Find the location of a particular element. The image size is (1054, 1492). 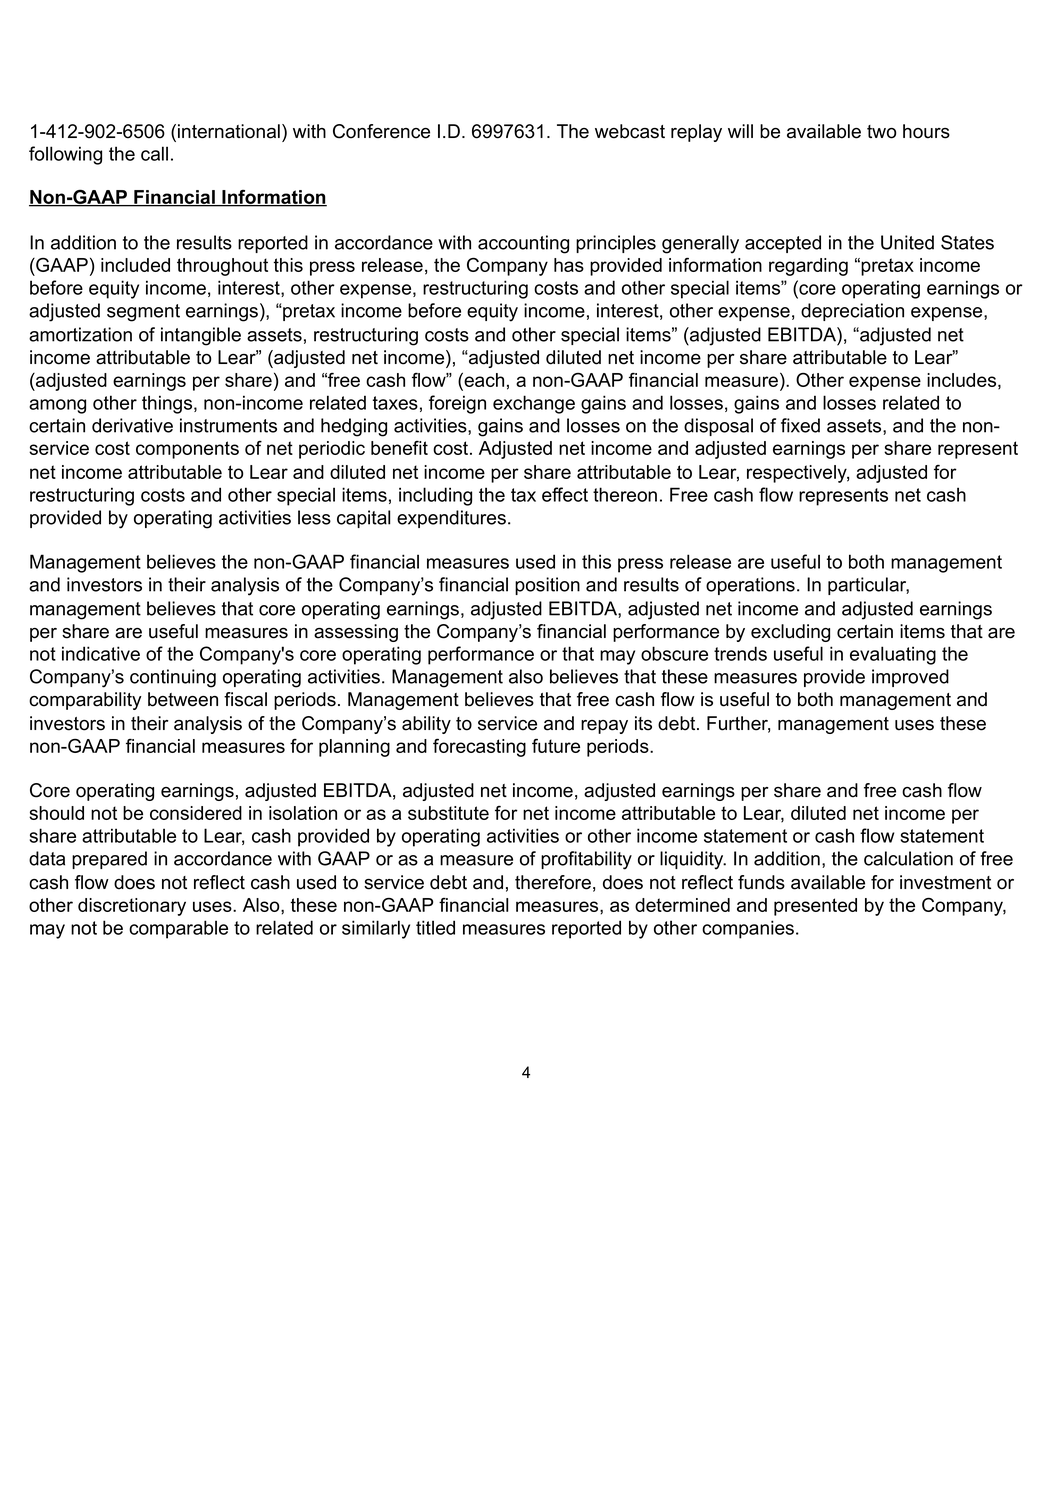

evaluating is located at coordinates (893, 655).
